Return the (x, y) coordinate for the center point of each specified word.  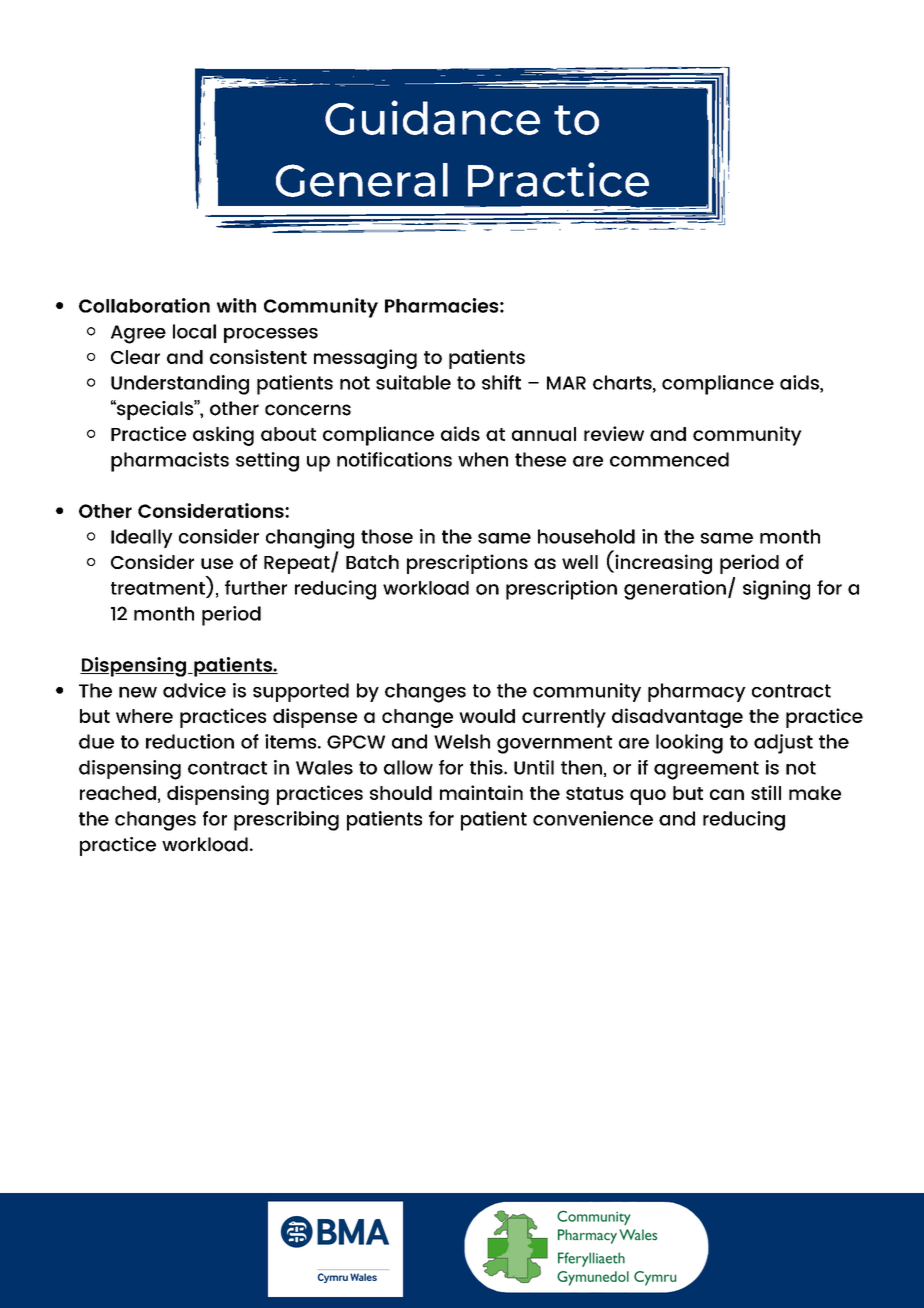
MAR (566, 383)
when (483, 459)
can (727, 794)
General (362, 180)
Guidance (432, 117)
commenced (669, 459)
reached (118, 793)
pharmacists (170, 462)
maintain (481, 792)
